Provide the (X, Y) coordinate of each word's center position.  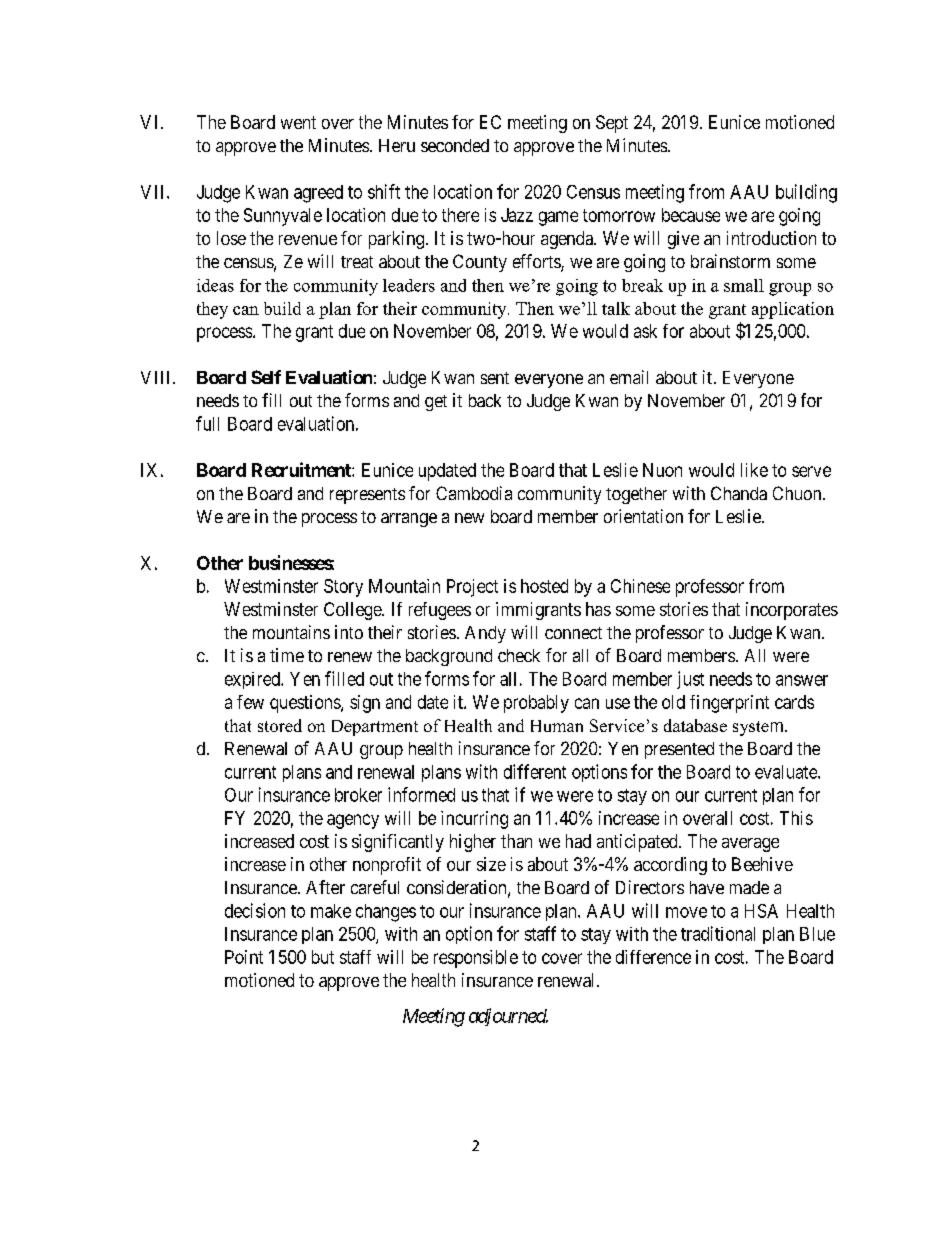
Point (244, 957)
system (759, 728)
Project (472, 588)
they (212, 310)
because (691, 215)
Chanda (739, 493)
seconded (455, 145)
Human (557, 726)
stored (280, 725)
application (793, 310)
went (298, 122)
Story (343, 588)
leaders (409, 285)
